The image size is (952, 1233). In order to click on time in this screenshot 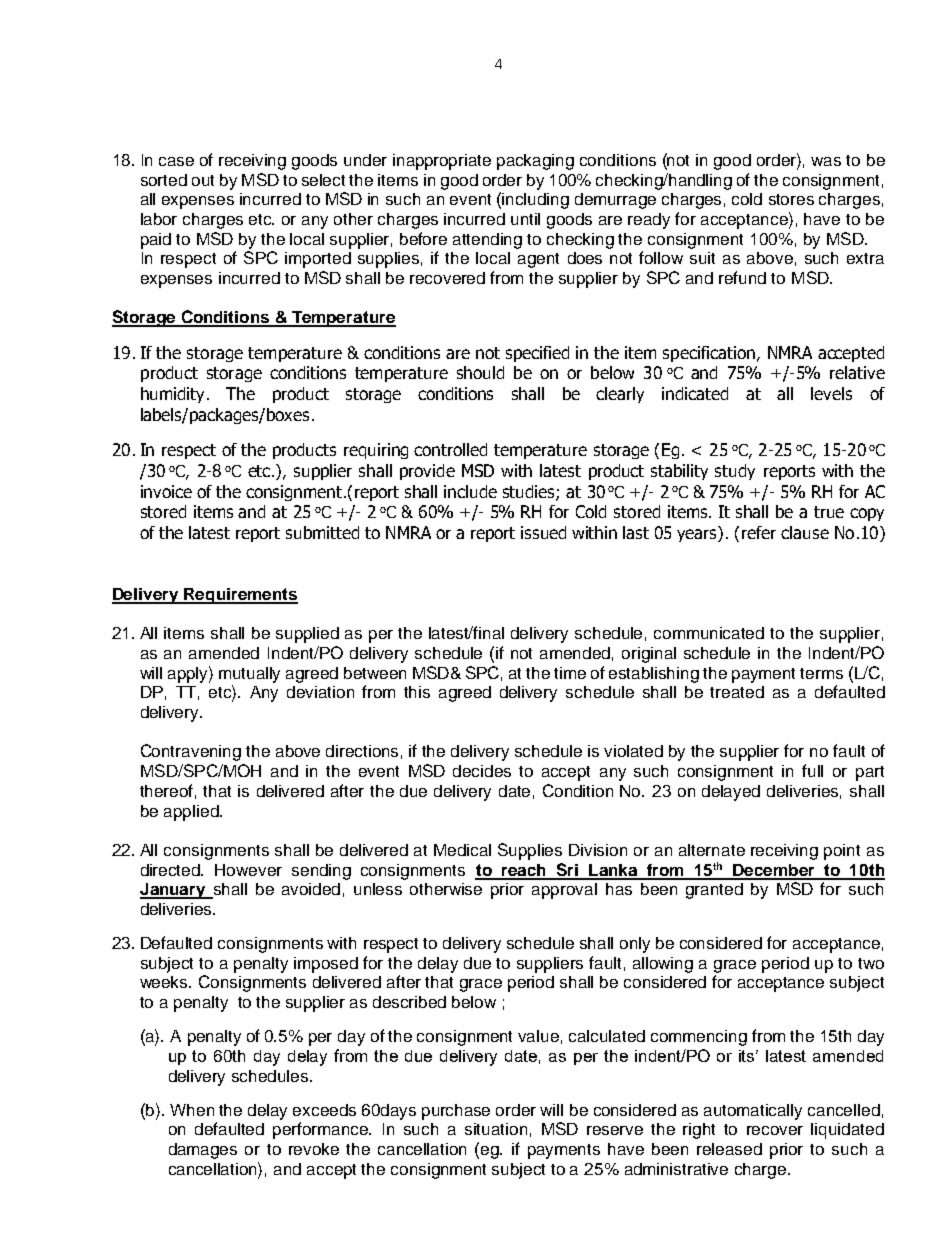, I will do `click(570, 673)`.
